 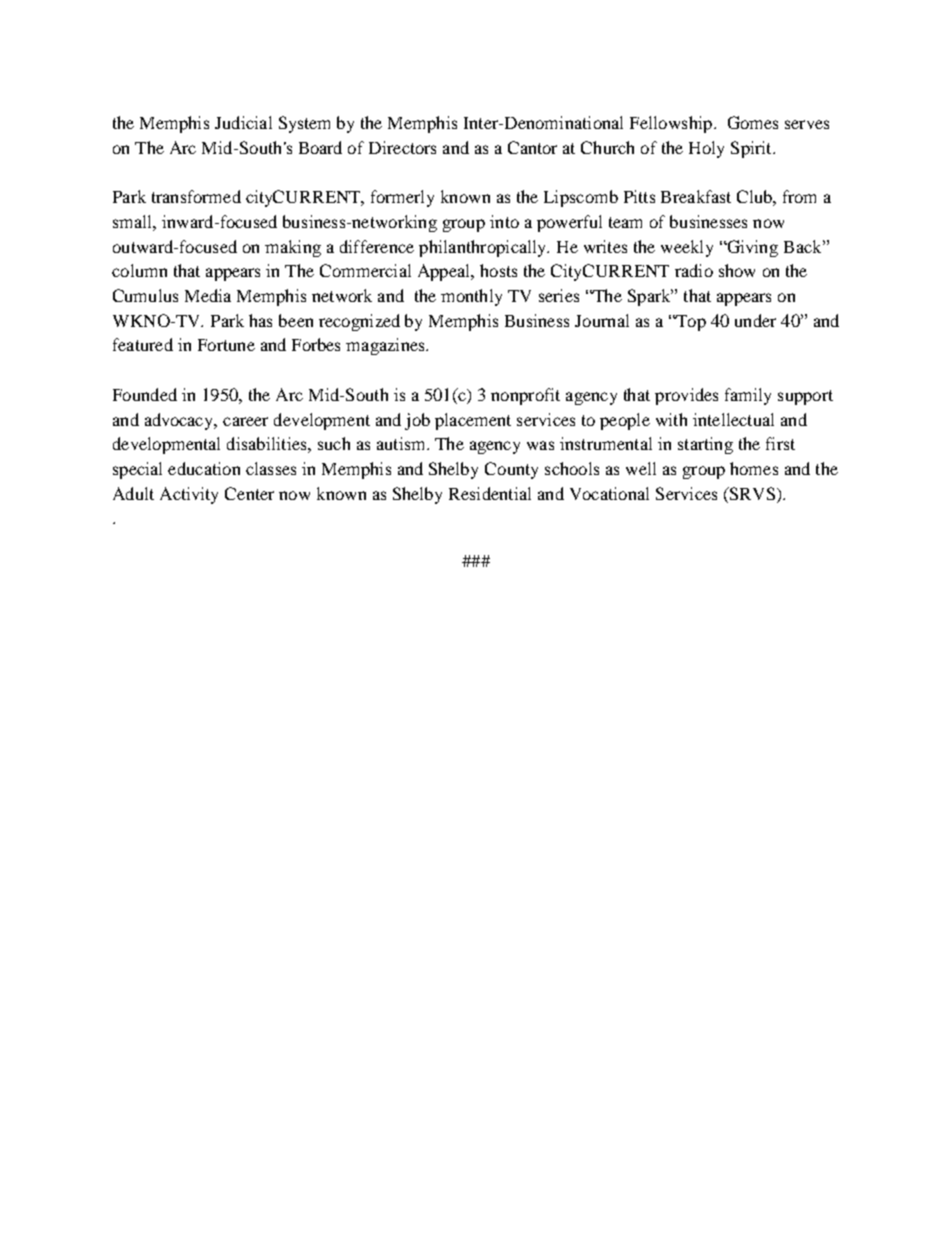 I want to click on family, so click(x=748, y=396).
